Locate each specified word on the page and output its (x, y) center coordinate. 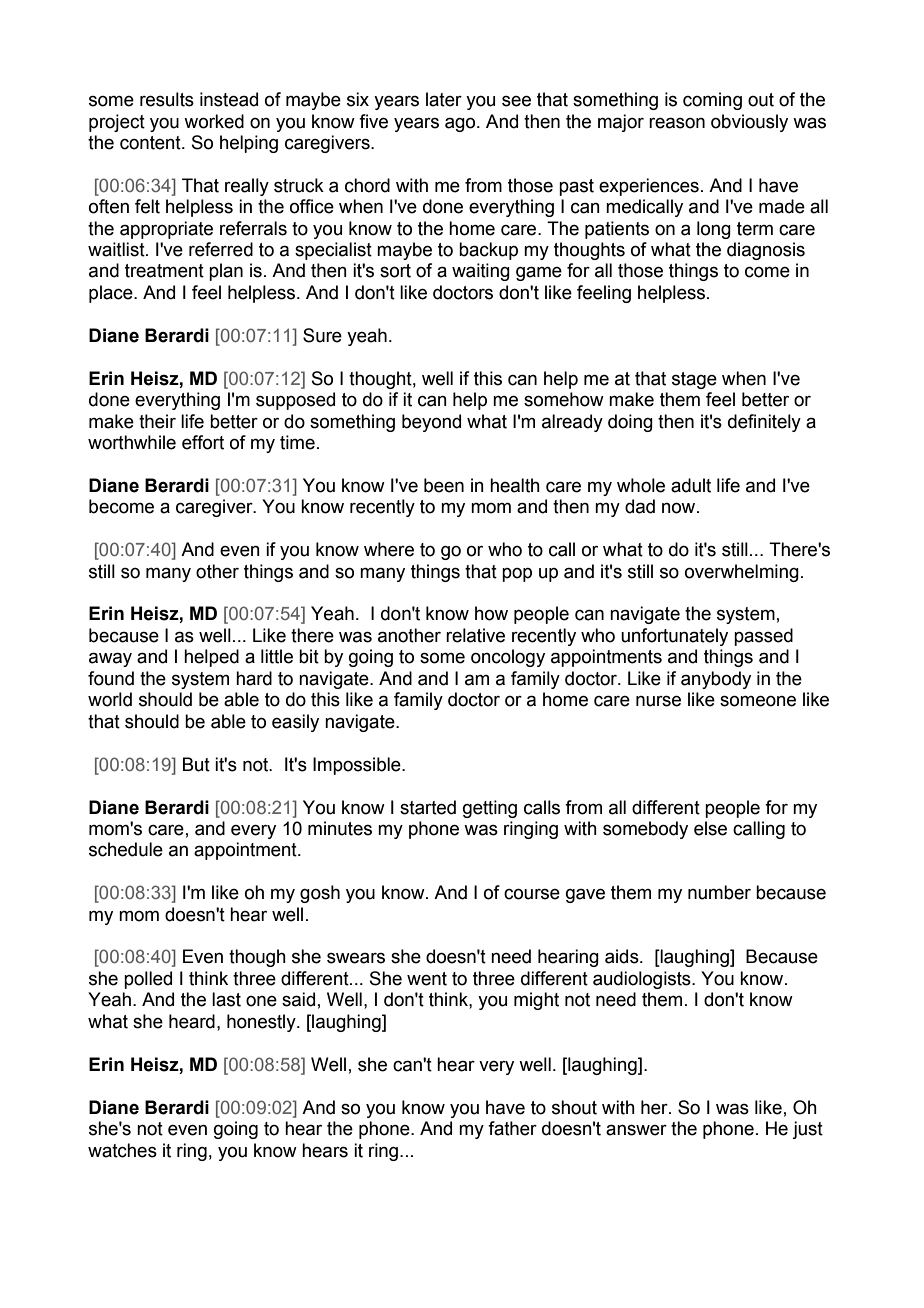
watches (122, 1150)
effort (203, 442)
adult (691, 485)
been (444, 485)
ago (461, 124)
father (512, 1128)
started (428, 807)
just (807, 1130)
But (196, 764)
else (710, 828)
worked (214, 121)
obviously (749, 123)
